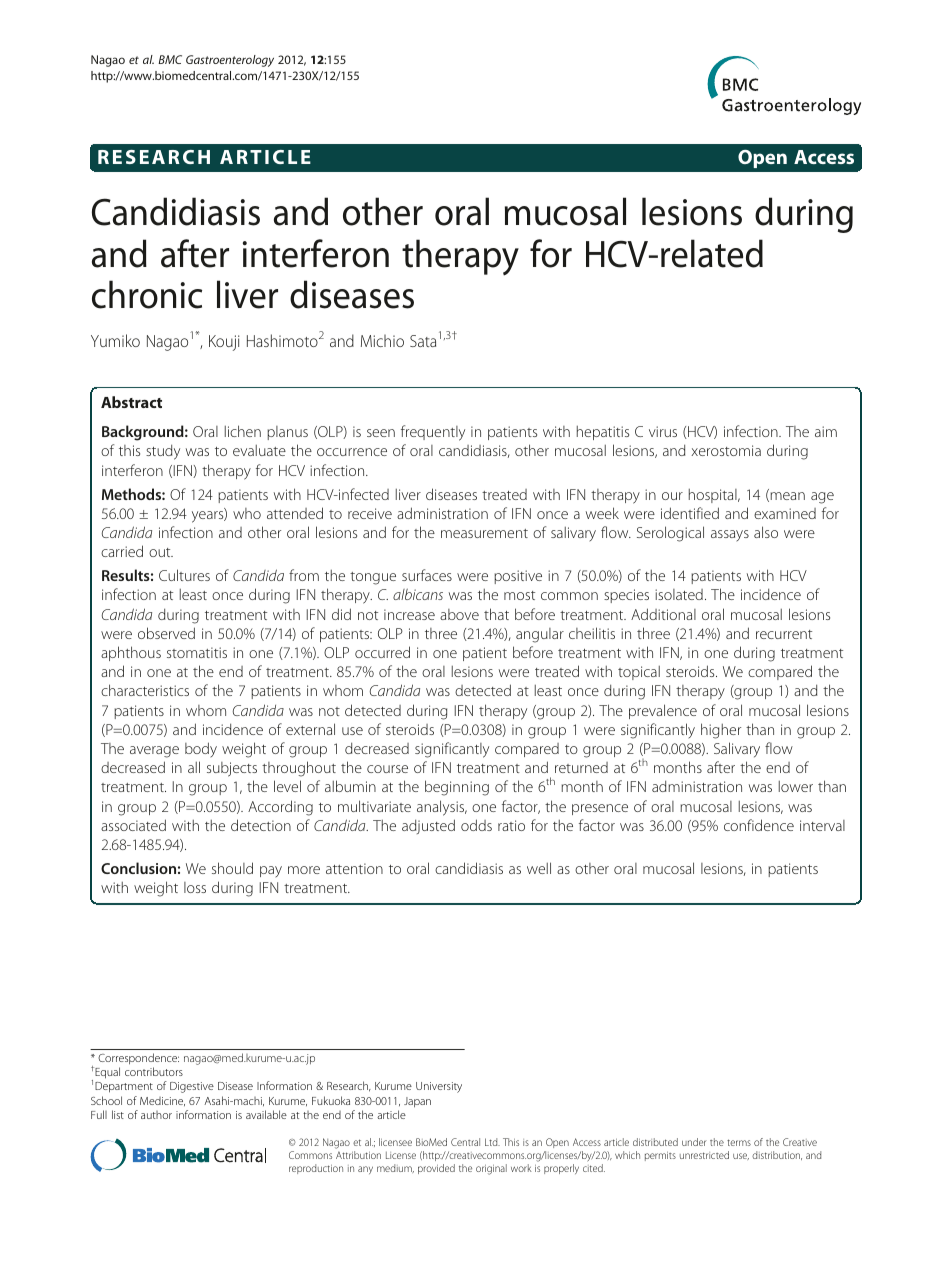 The image size is (952, 1270). I want to click on beginning, so click(457, 788).
